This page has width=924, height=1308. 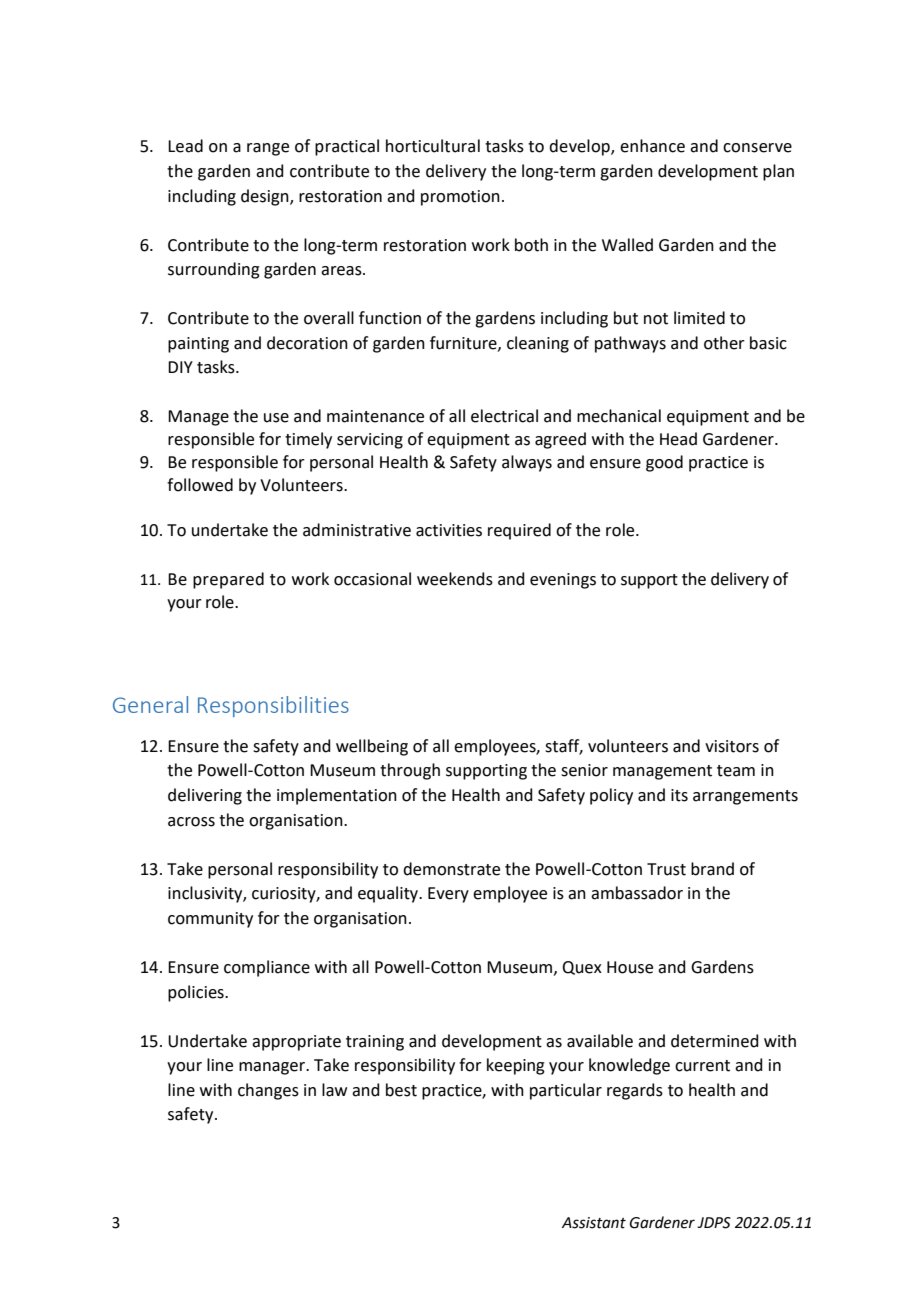 What do you see at coordinates (460, 198) in the page?
I see `promotion` at bounding box center [460, 198].
